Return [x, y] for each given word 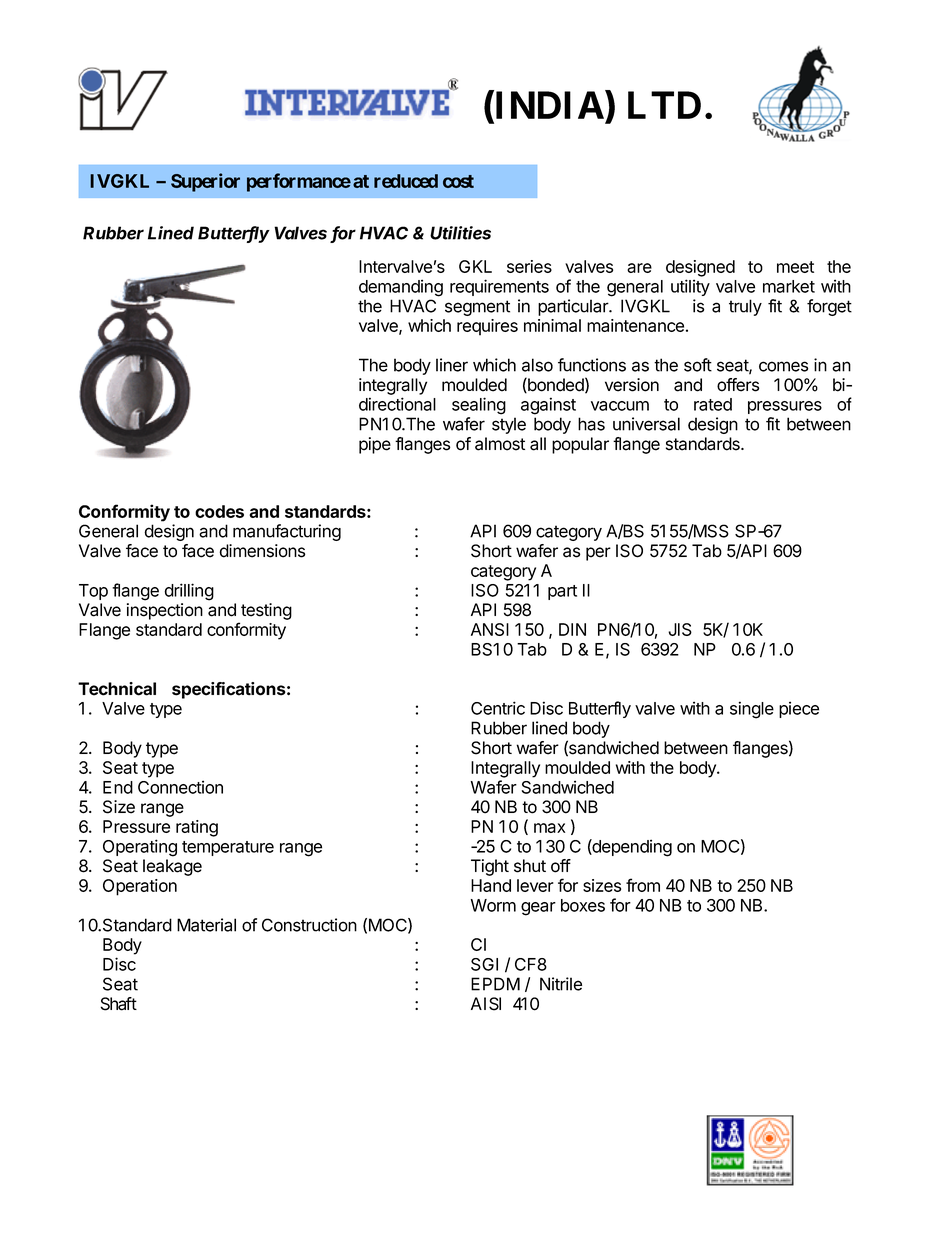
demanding [401, 288]
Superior [205, 182]
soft [698, 365]
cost [458, 181]
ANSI [490, 629]
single [752, 710]
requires [487, 327]
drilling [189, 592]
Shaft [118, 1004]
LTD [664, 105]
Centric [498, 708]
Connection [180, 787]
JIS [680, 629]
